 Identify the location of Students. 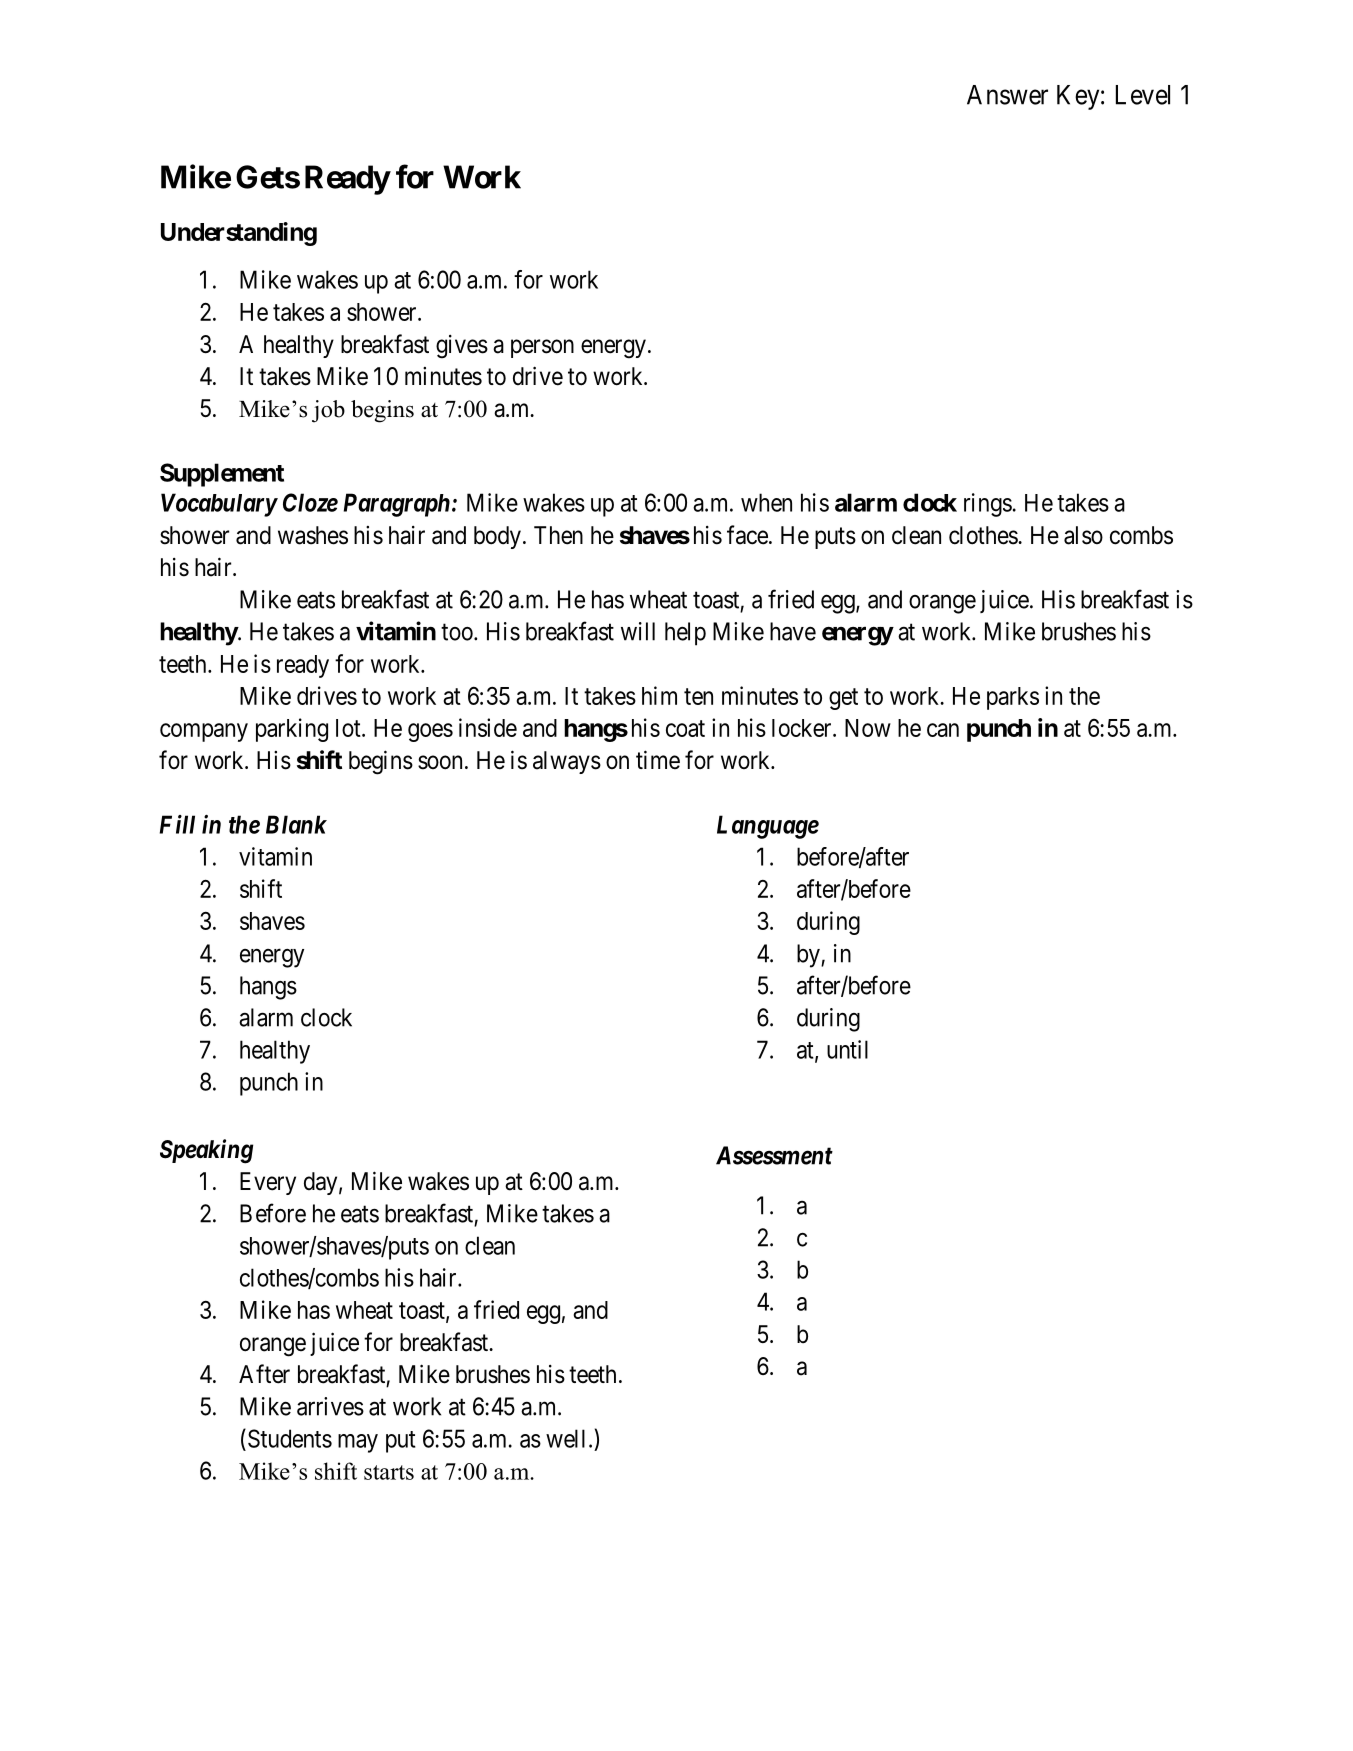
(290, 1438).
